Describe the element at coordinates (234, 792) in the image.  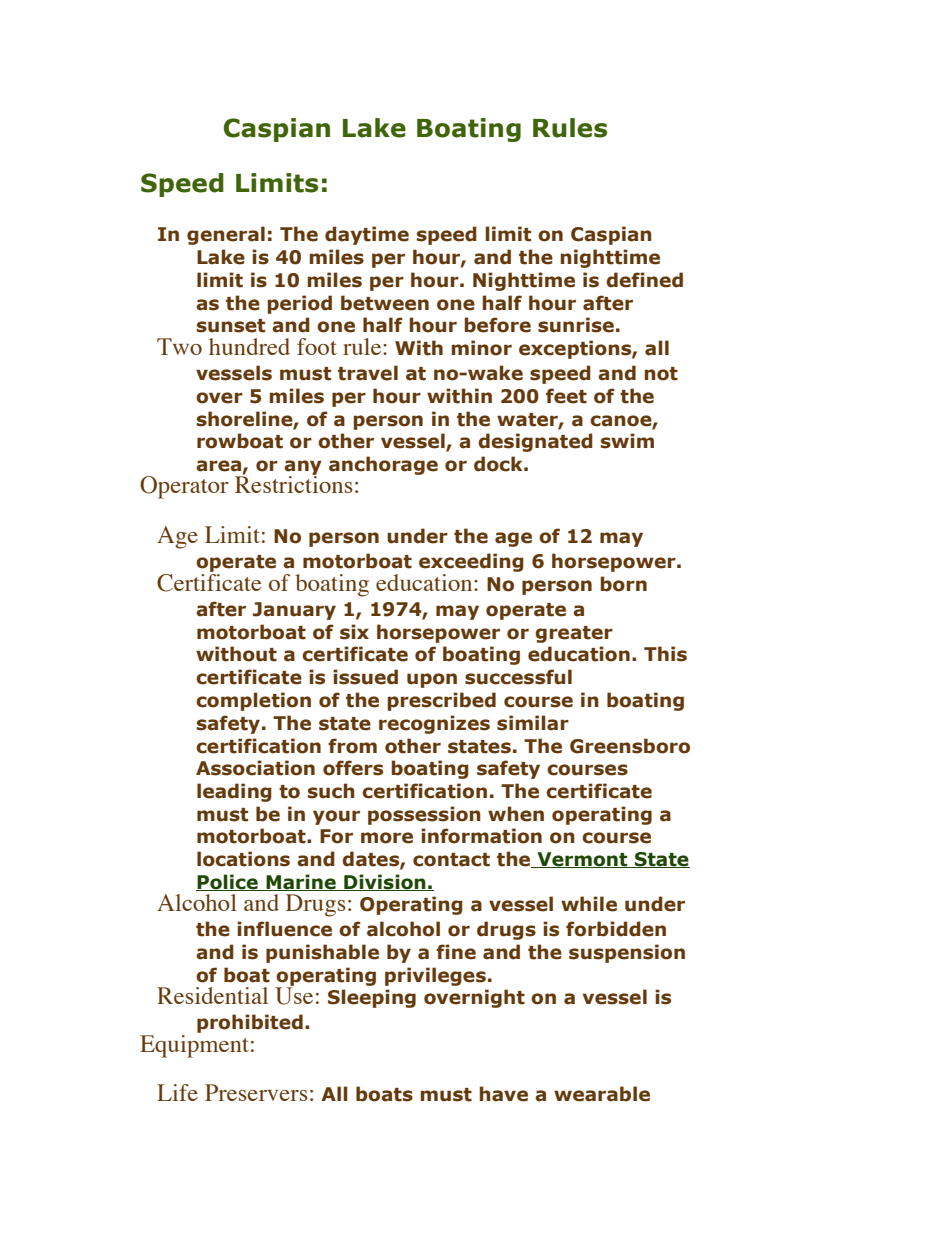
I see `leading` at that location.
